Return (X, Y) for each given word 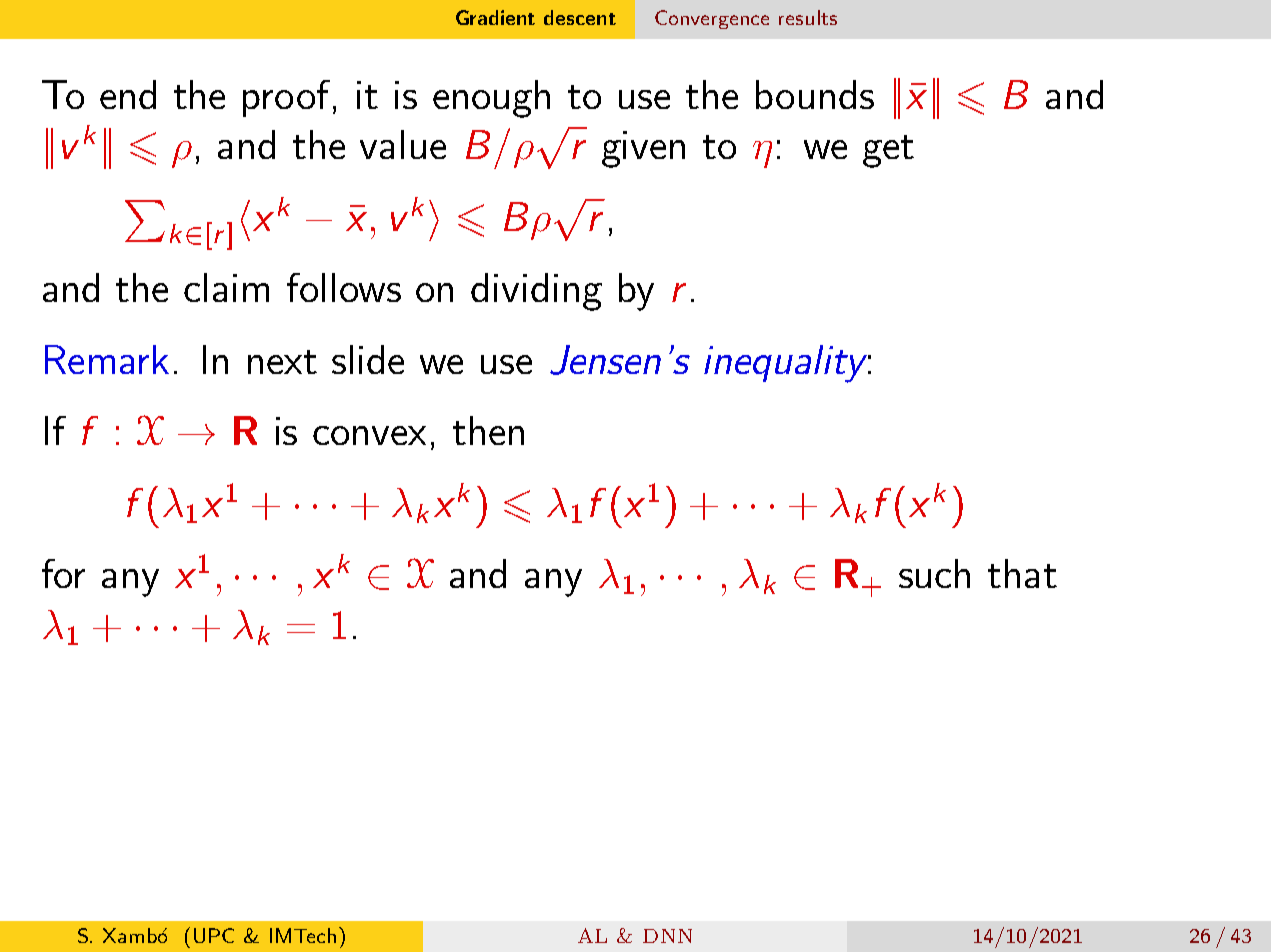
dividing (536, 292)
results (808, 17)
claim (226, 287)
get (888, 151)
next (282, 362)
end (128, 94)
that (1022, 573)
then (488, 430)
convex (369, 435)
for (63, 573)
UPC (214, 935)
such (934, 573)
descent (580, 17)
